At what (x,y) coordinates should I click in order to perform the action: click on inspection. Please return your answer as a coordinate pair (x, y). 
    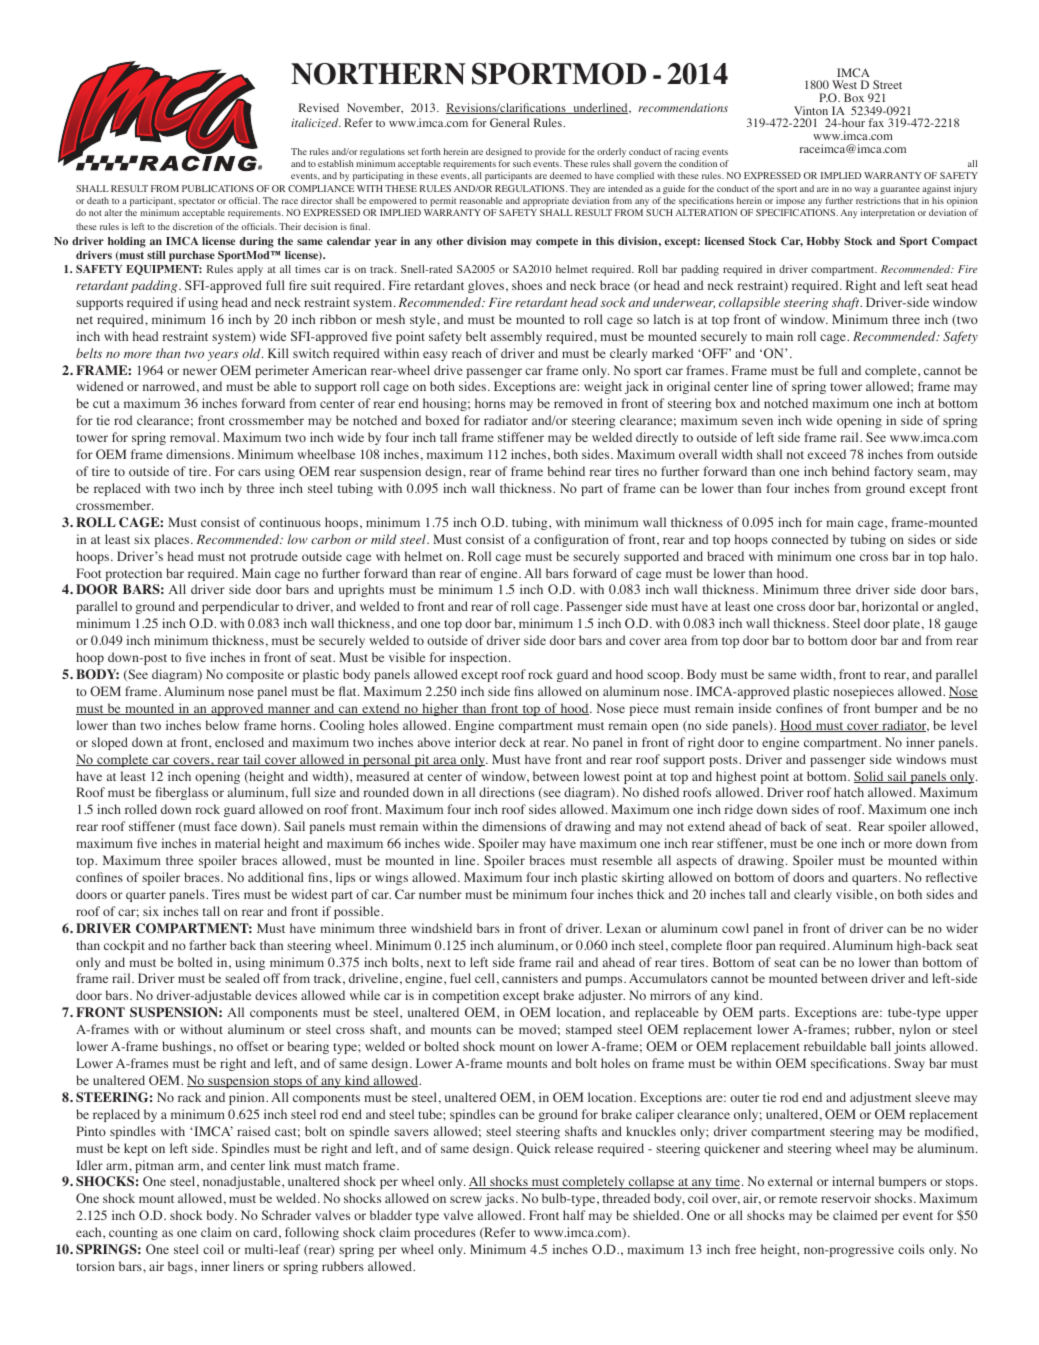
    Looking at the image, I should click on (480, 658).
